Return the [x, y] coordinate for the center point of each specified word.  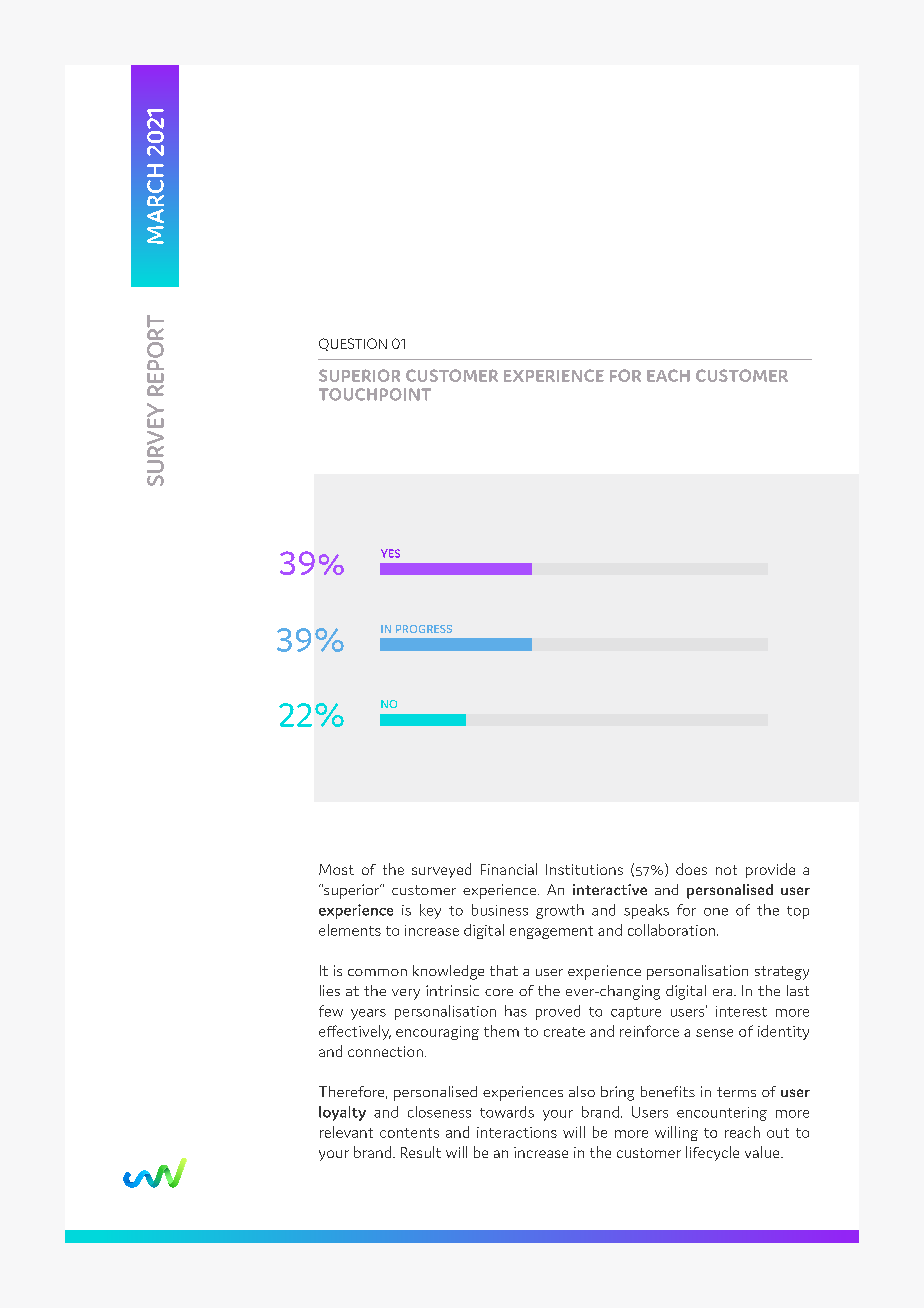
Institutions [584, 869]
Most [336, 869]
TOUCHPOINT [375, 394]
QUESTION [353, 344]
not [726, 870]
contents [409, 1133]
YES [390, 553]
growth [560, 911]
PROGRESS [424, 629]
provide [770, 870]
